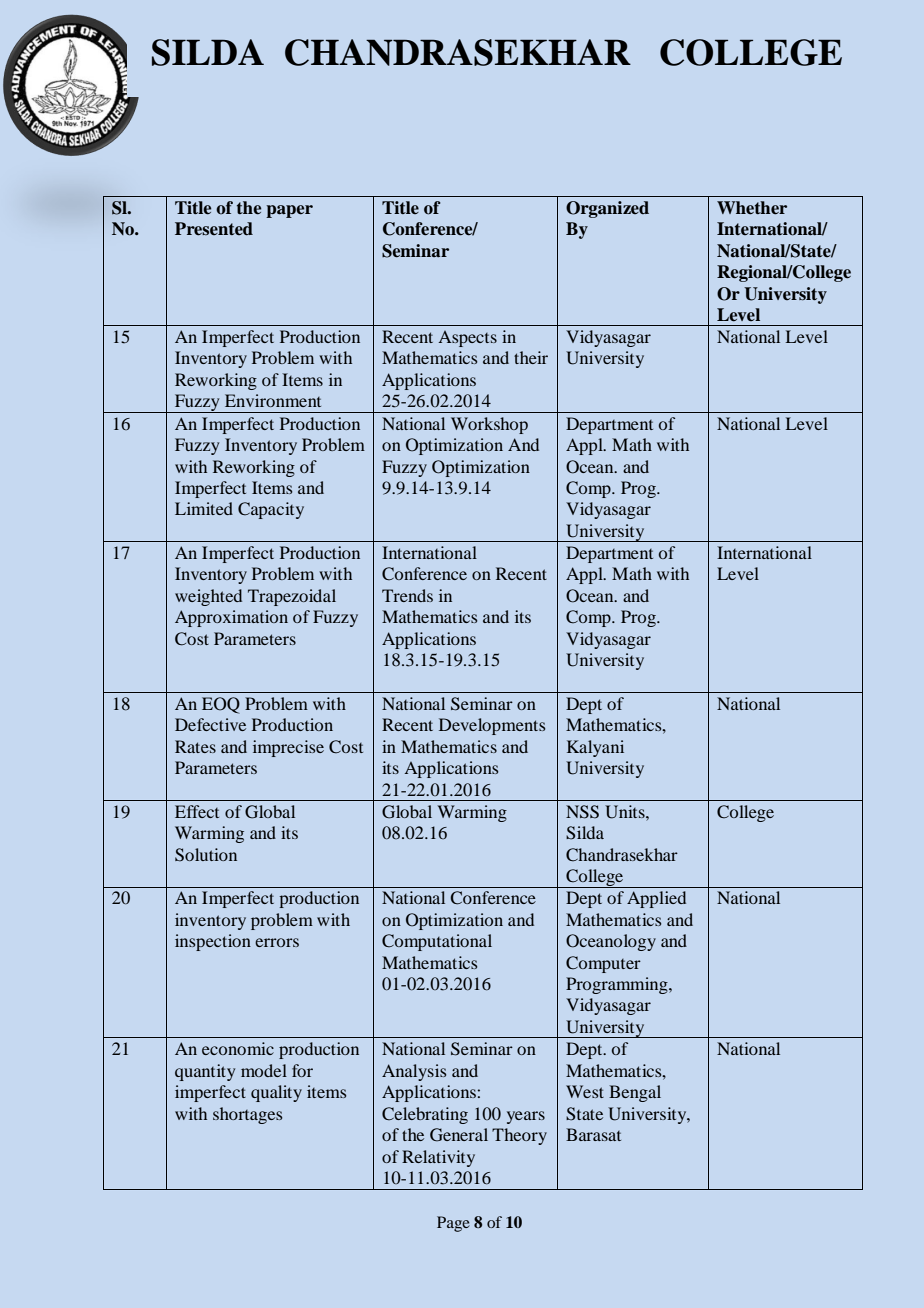 This screenshot has width=924, height=1308. I want to click on their, so click(531, 357).
